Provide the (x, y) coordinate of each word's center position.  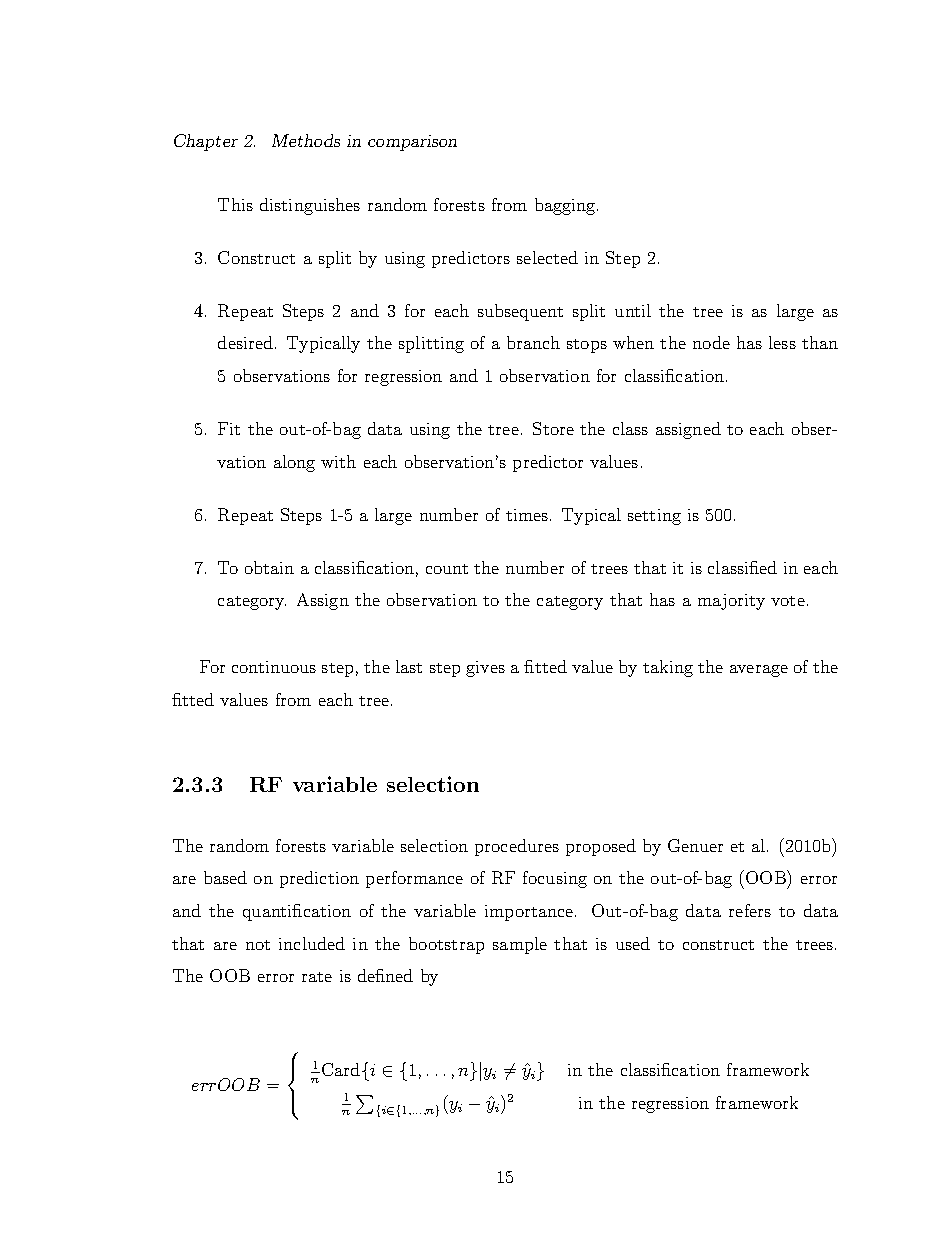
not (258, 945)
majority (731, 602)
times (528, 515)
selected (547, 257)
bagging (566, 206)
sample (520, 945)
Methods (306, 140)
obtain (269, 567)
